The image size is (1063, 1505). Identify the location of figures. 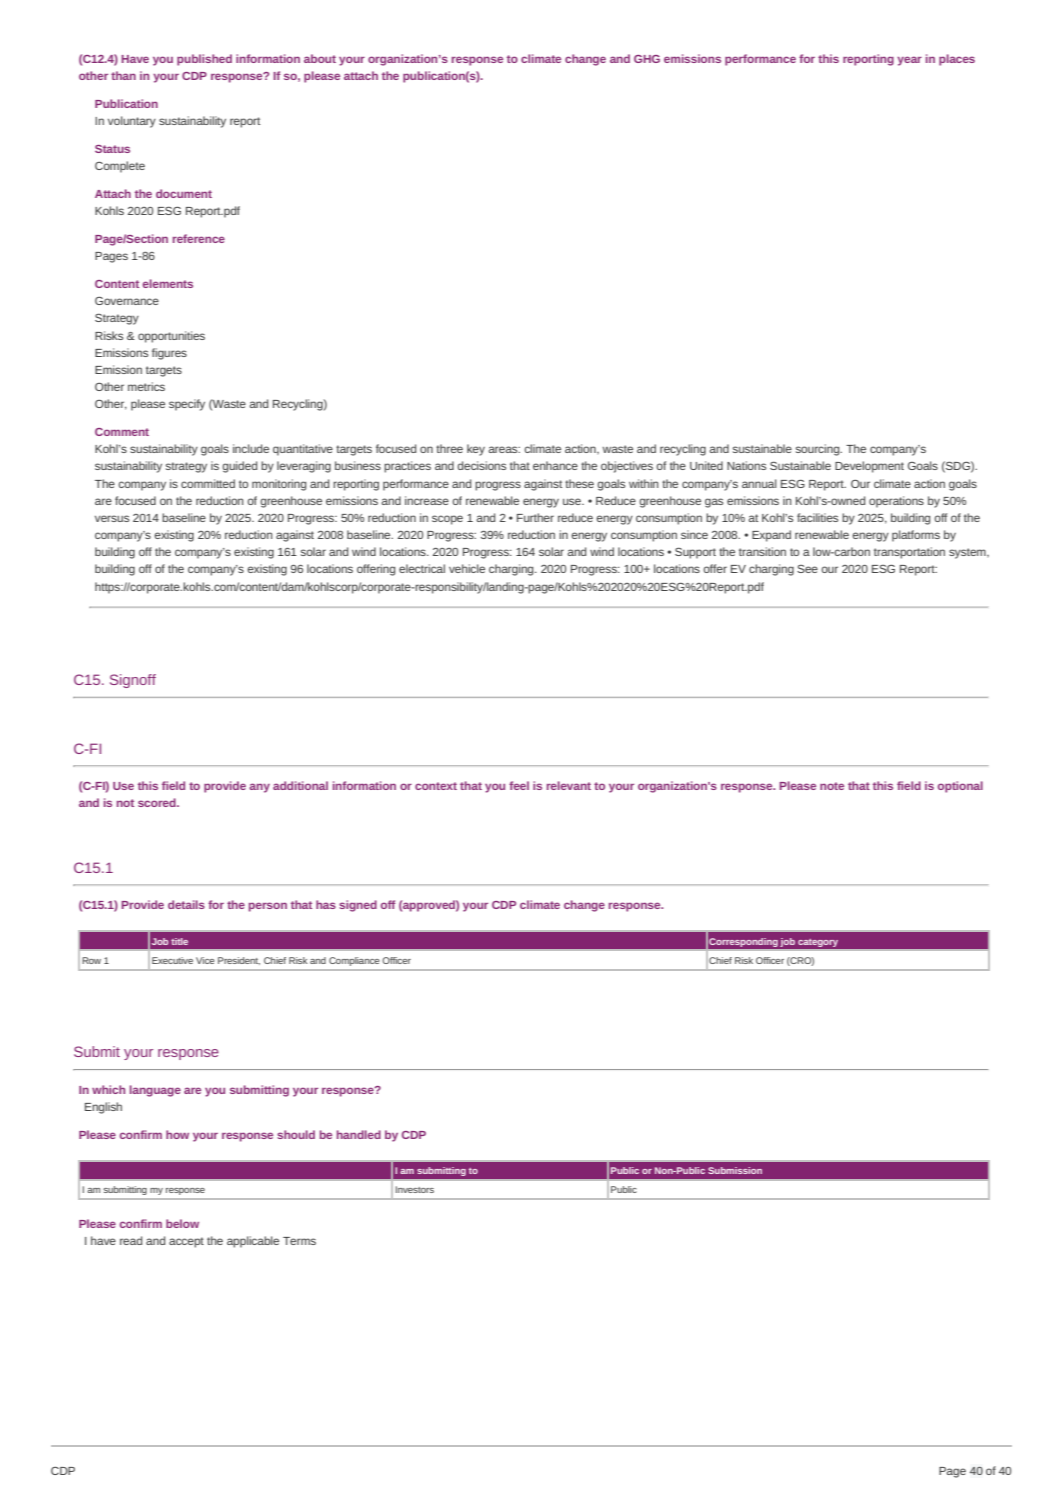
(169, 354).
